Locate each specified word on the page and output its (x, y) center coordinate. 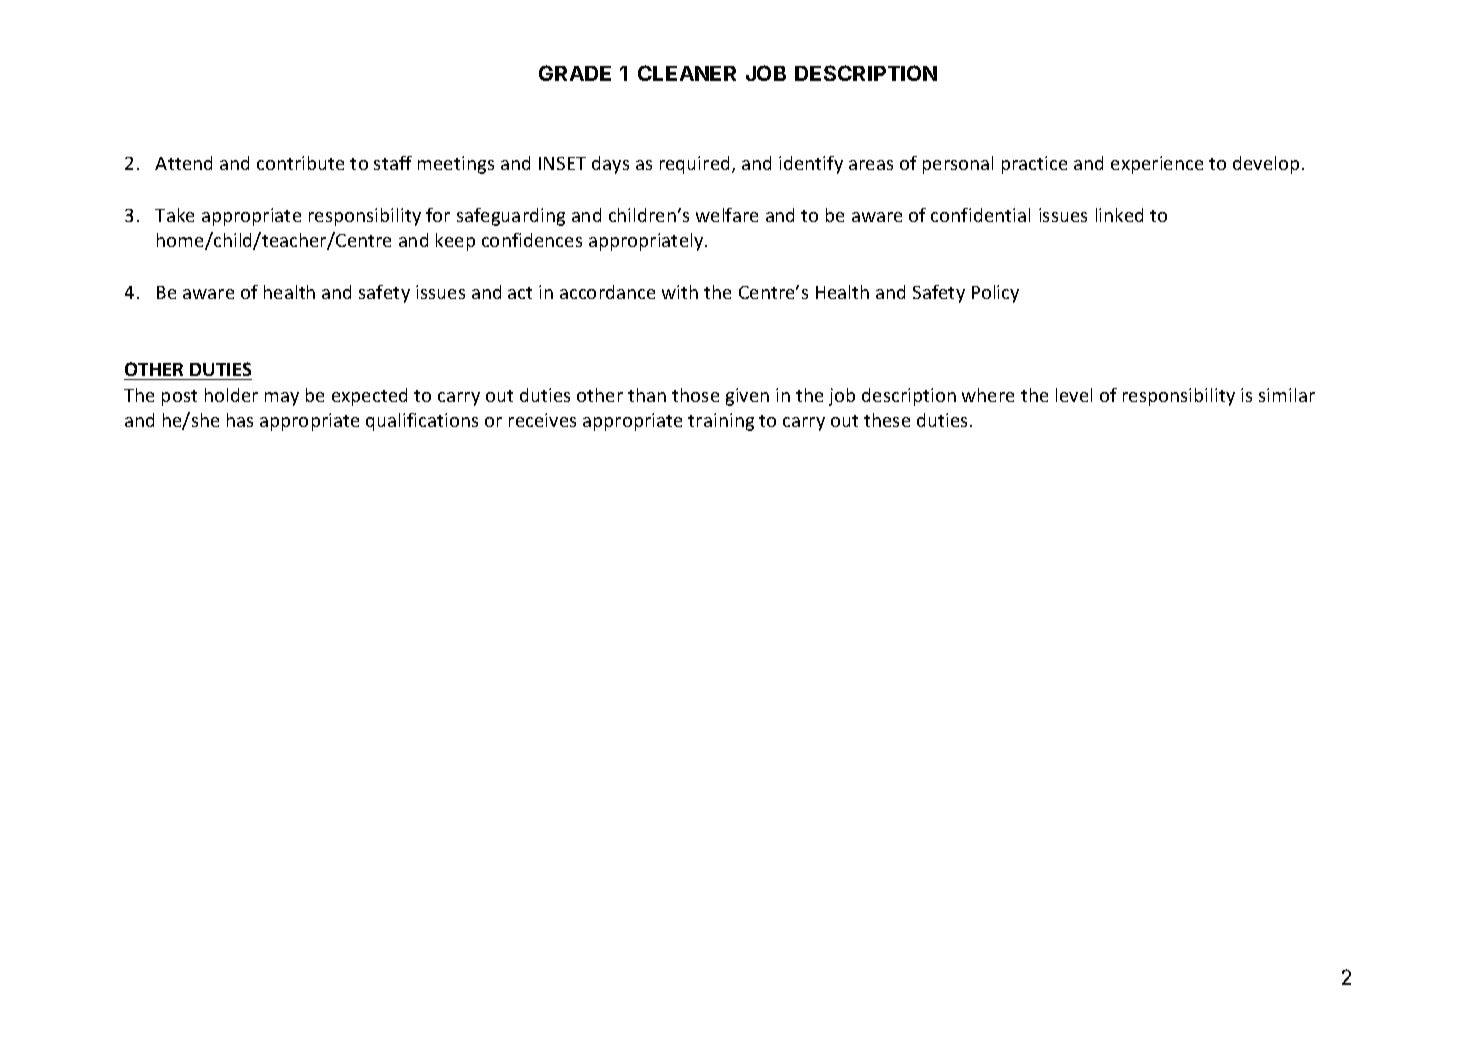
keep (455, 242)
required (694, 165)
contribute (300, 163)
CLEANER (687, 73)
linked (1119, 215)
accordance (607, 292)
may (282, 399)
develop (1266, 165)
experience (1157, 165)
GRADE (575, 73)
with (680, 292)
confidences (532, 240)
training (721, 422)
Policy (995, 294)
